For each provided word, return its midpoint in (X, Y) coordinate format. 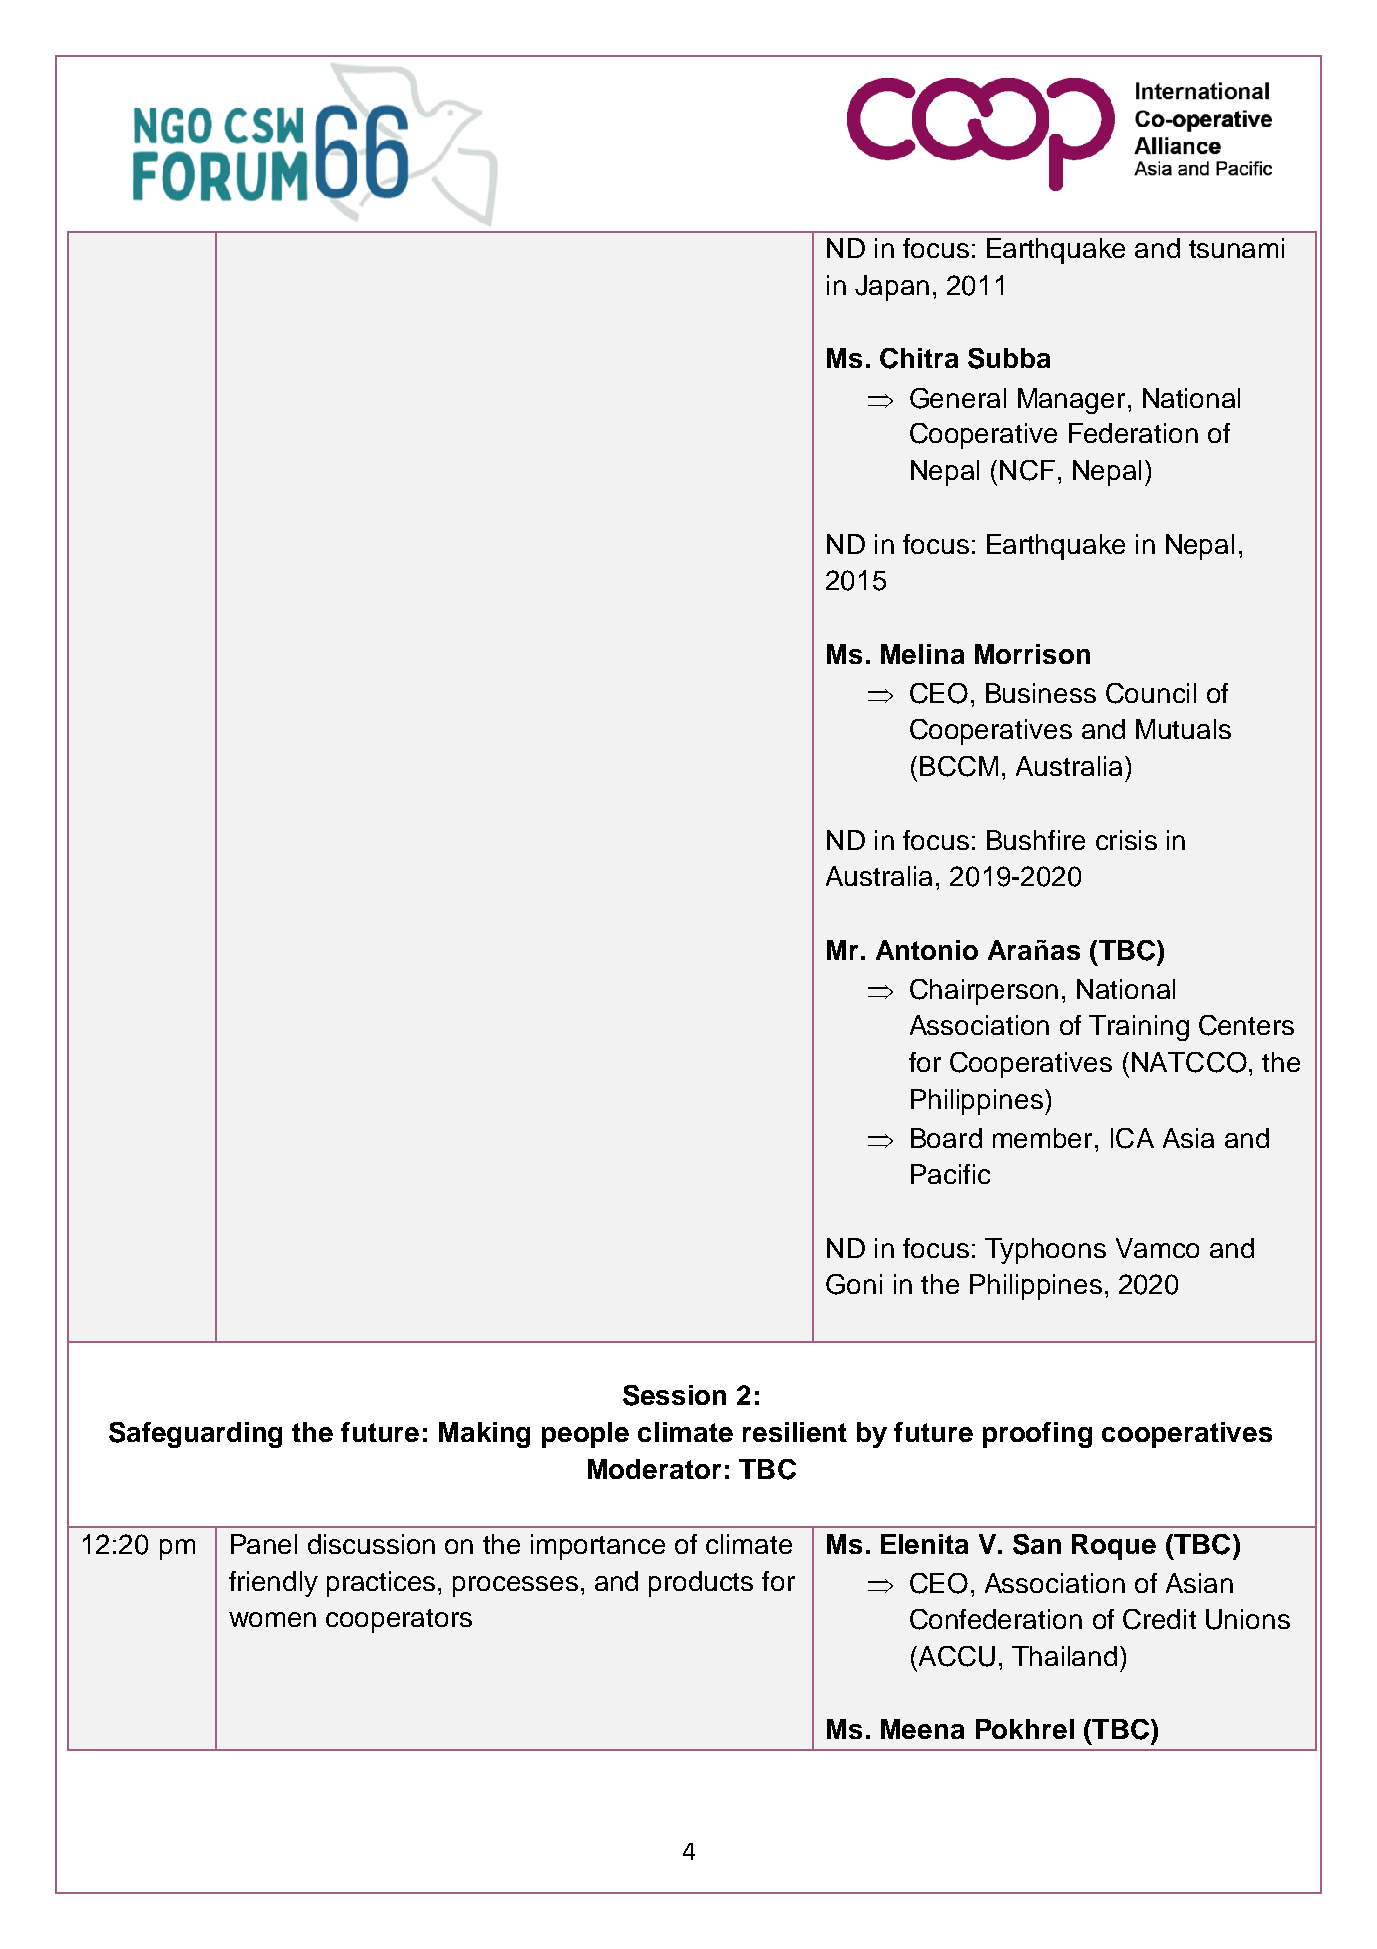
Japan (892, 288)
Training (1139, 1028)
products (701, 1584)
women (272, 1619)
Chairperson (984, 992)
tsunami (1236, 248)
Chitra (919, 358)
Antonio (927, 950)
